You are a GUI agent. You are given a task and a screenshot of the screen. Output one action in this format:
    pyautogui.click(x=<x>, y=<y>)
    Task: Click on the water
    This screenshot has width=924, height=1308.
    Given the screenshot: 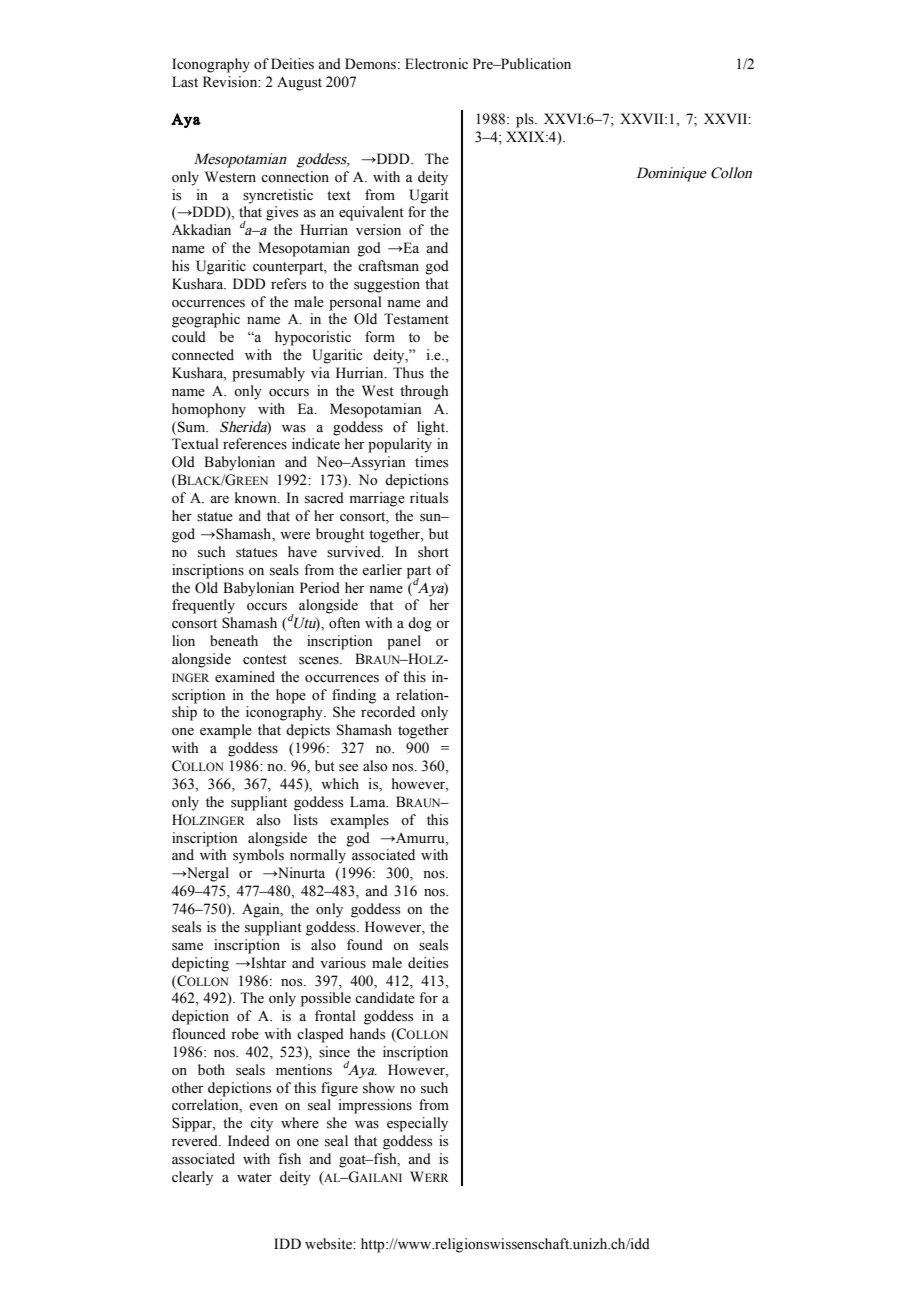 What is the action you would take?
    pyautogui.click(x=254, y=1178)
